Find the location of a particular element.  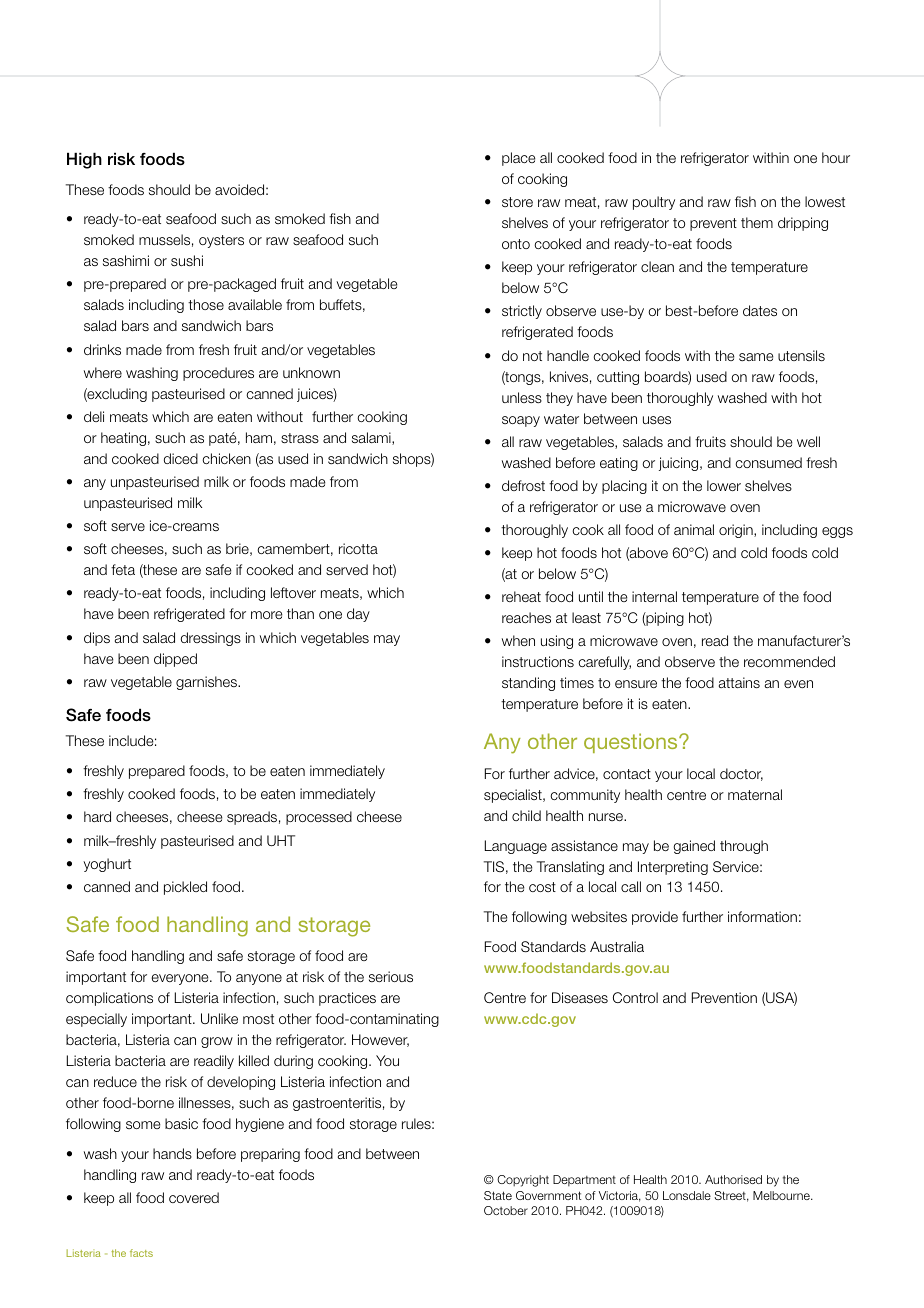

consumed is located at coordinates (768, 462).
